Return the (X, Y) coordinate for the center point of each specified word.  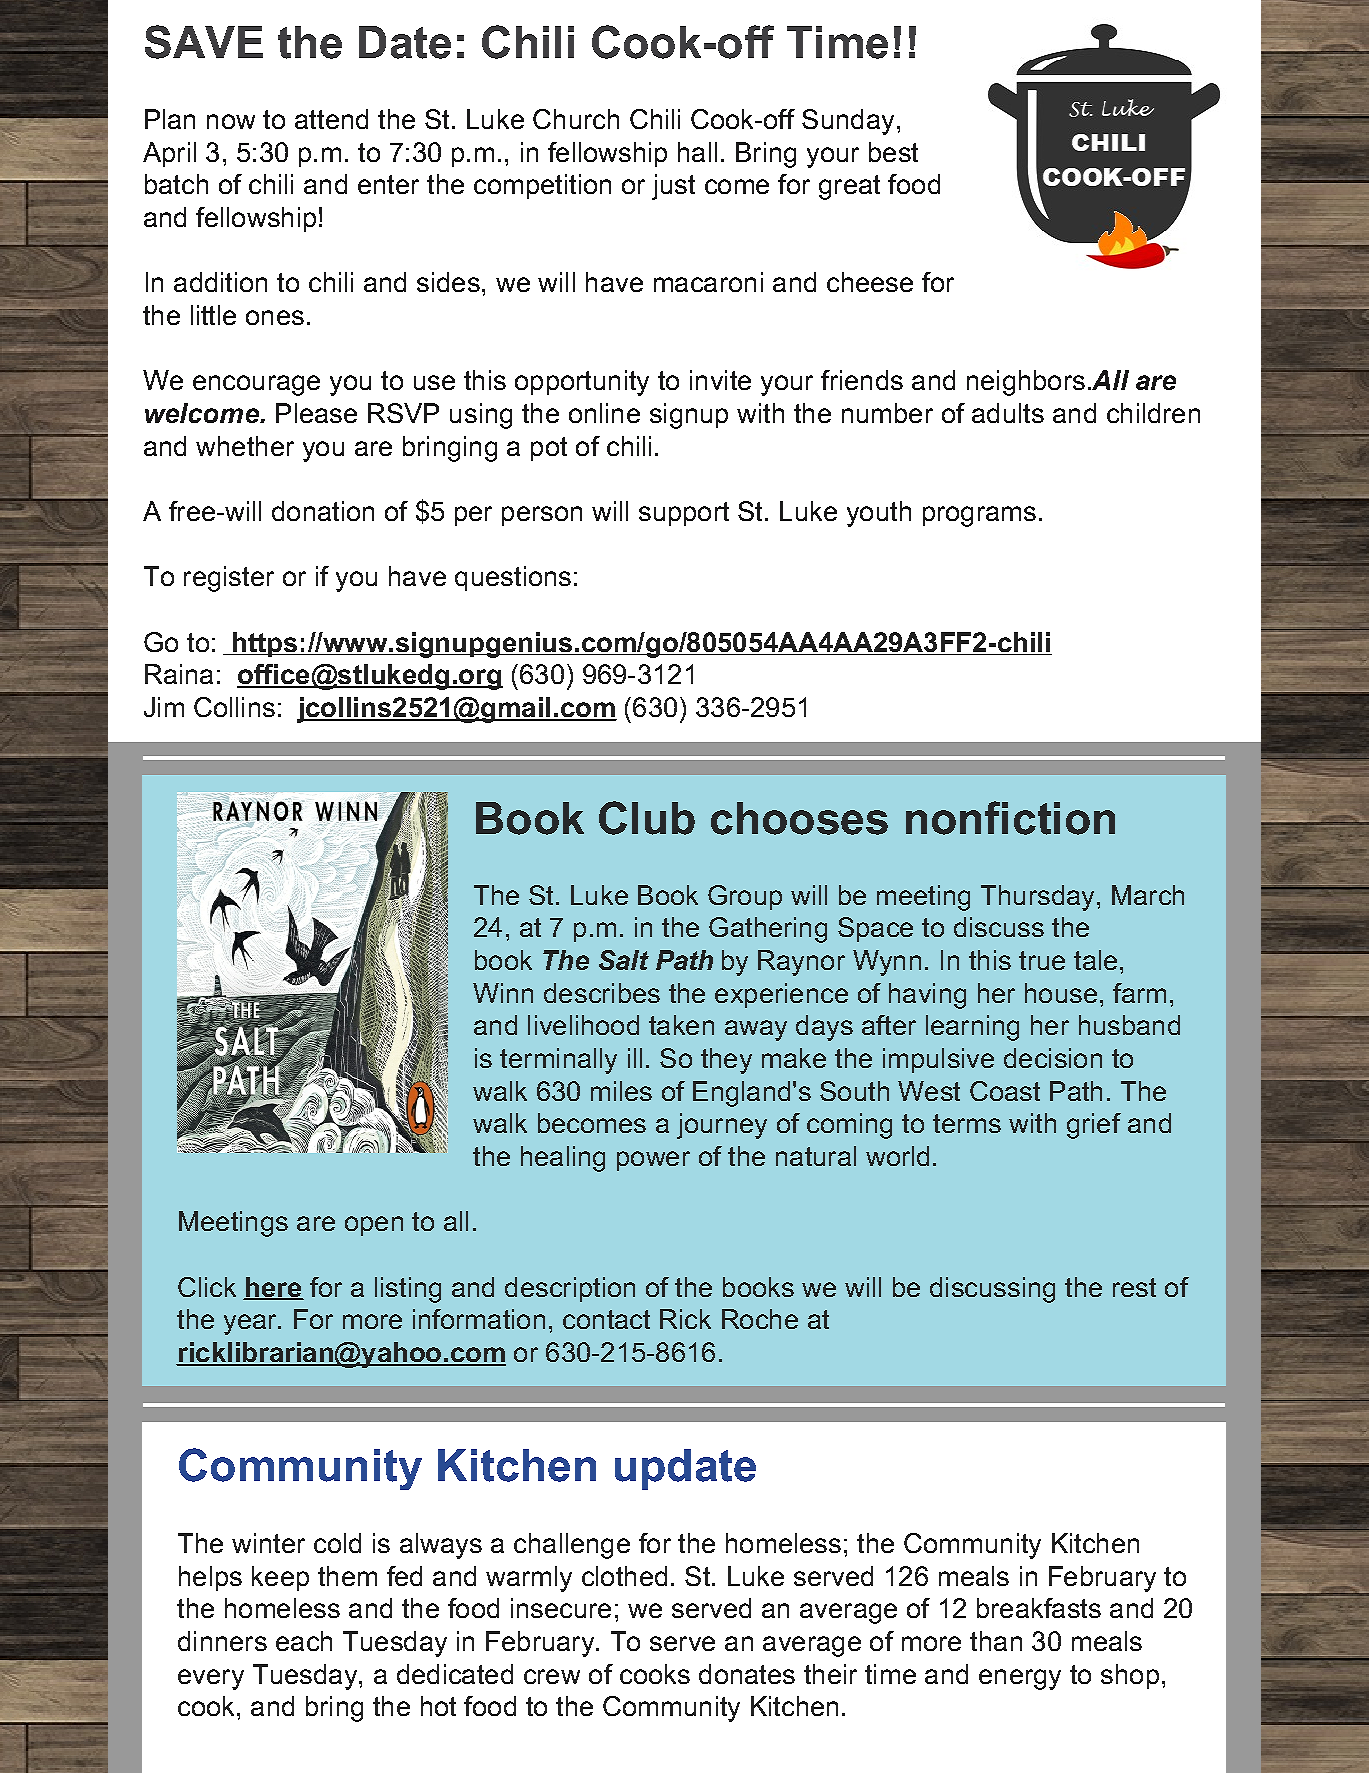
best (893, 152)
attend (331, 119)
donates (747, 1674)
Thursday (1037, 898)
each (304, 1641)
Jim (164, 707)
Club (647, 818)
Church (576, 119)
